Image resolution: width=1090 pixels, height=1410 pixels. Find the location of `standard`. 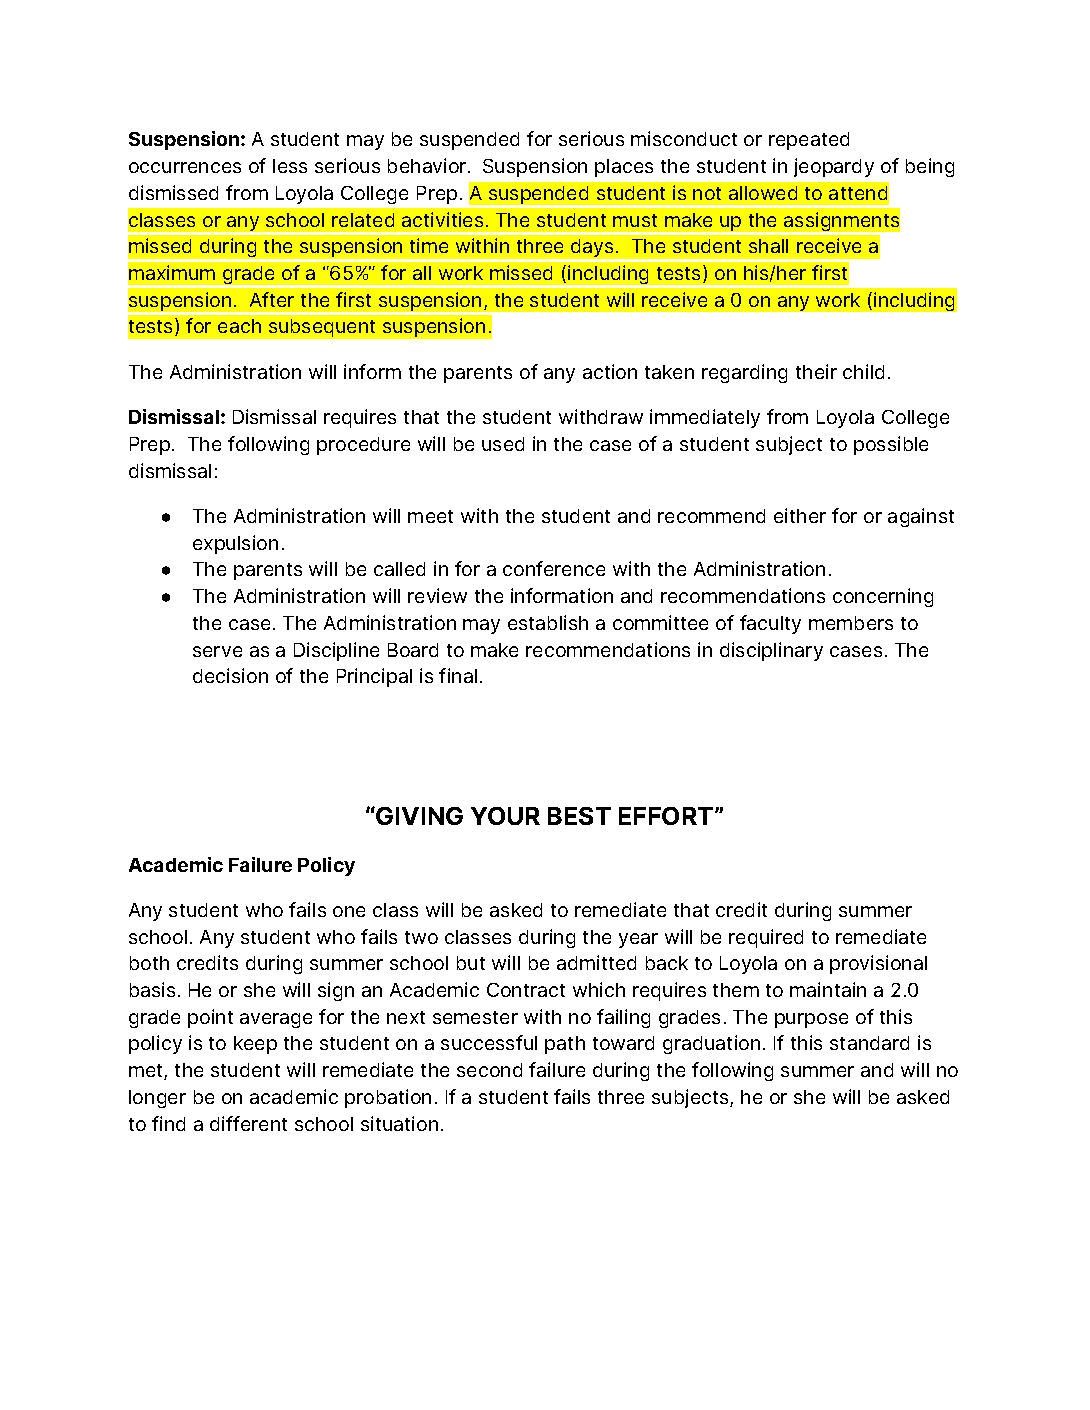

standard is located at coordinates (869, 1043).
